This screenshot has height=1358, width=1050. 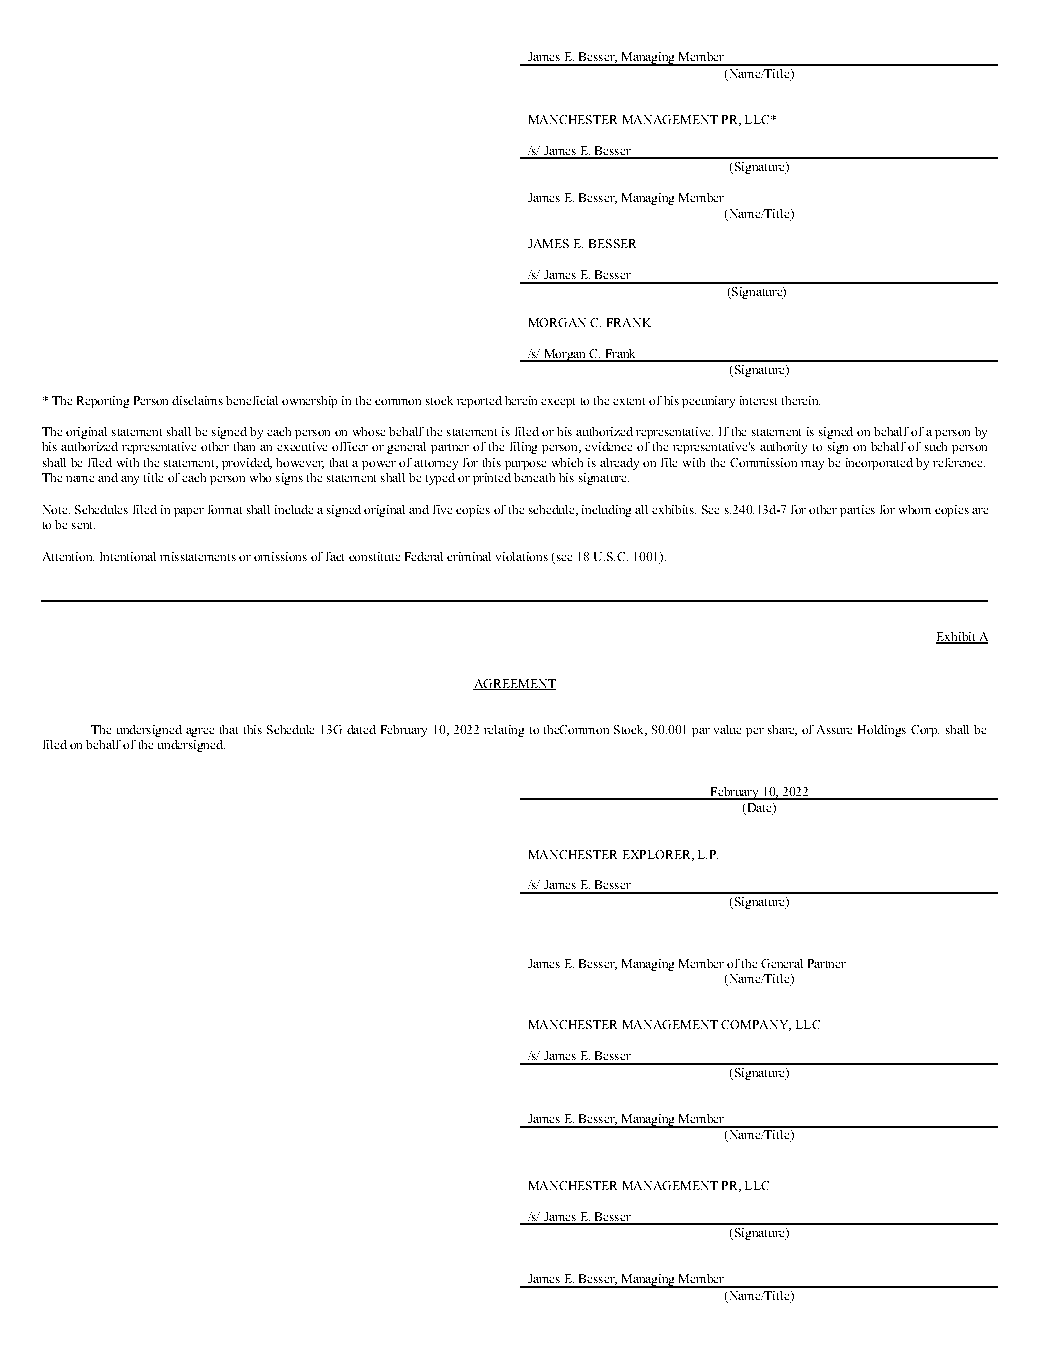 I want to click on authority, so click(x=783, y=448).
